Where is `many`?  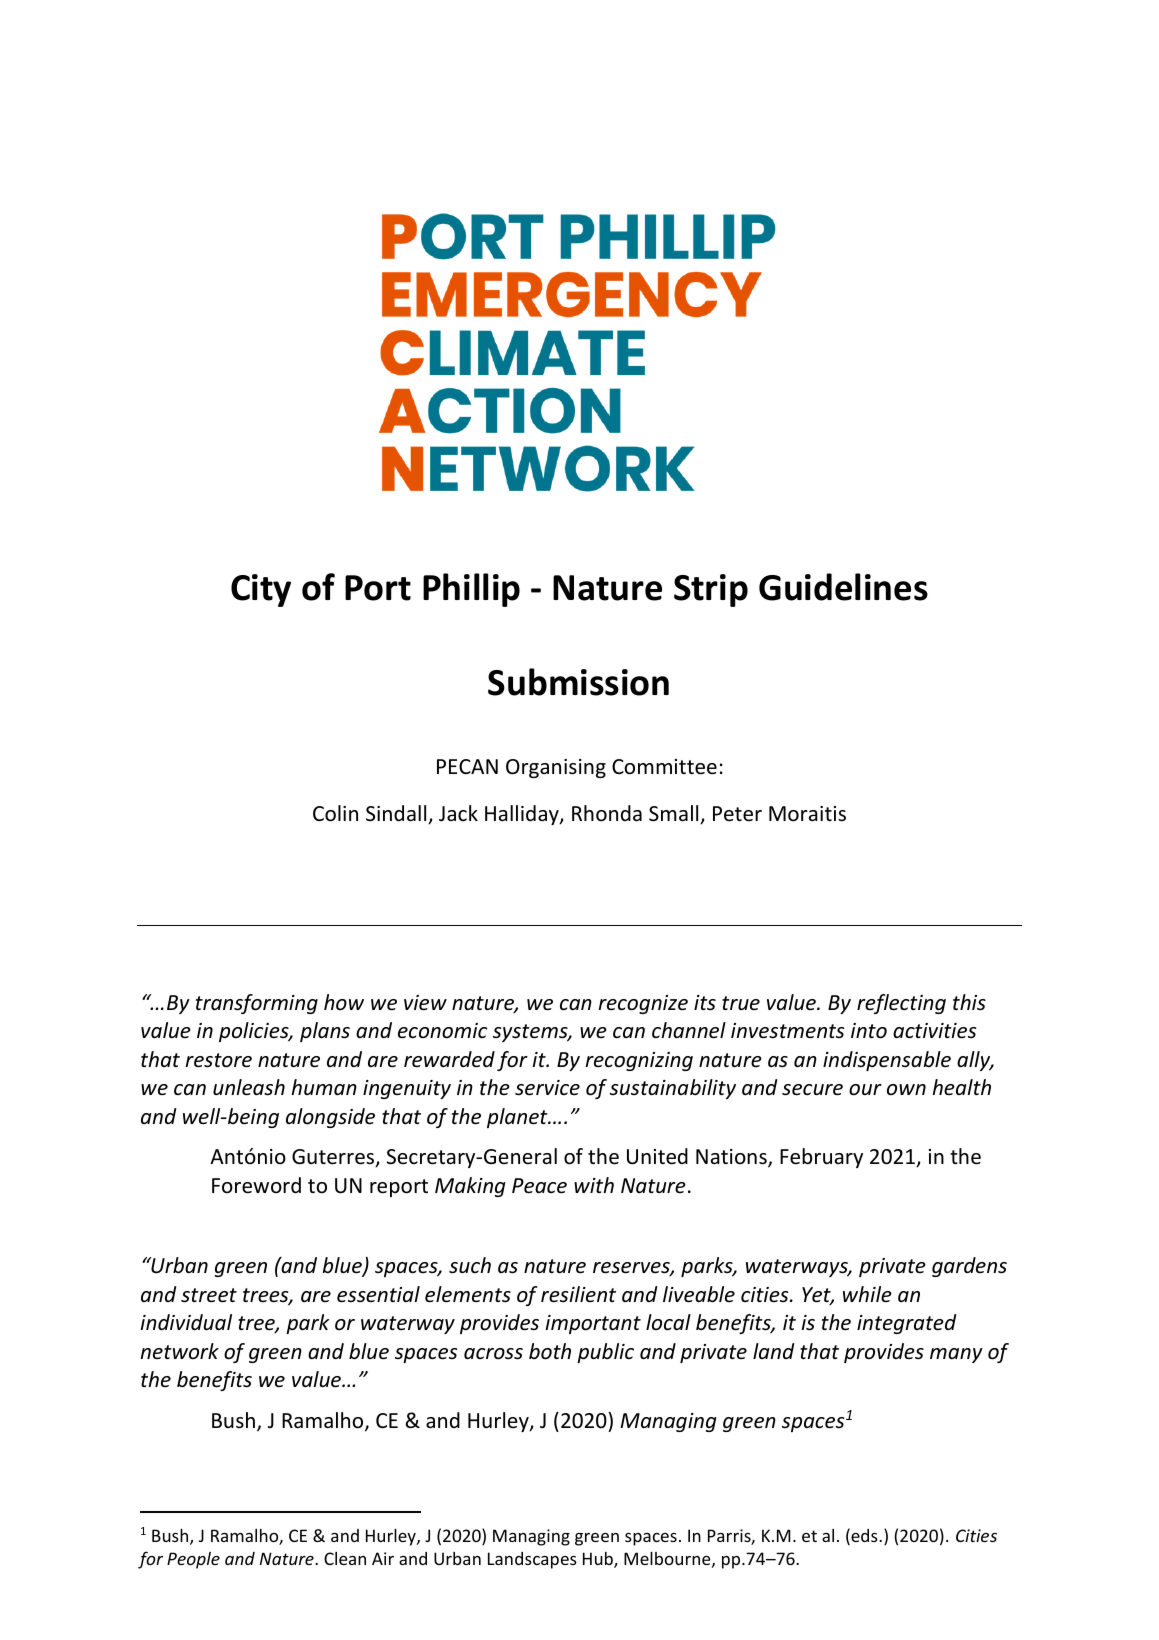 many is located at coordinates (956, 1355).
